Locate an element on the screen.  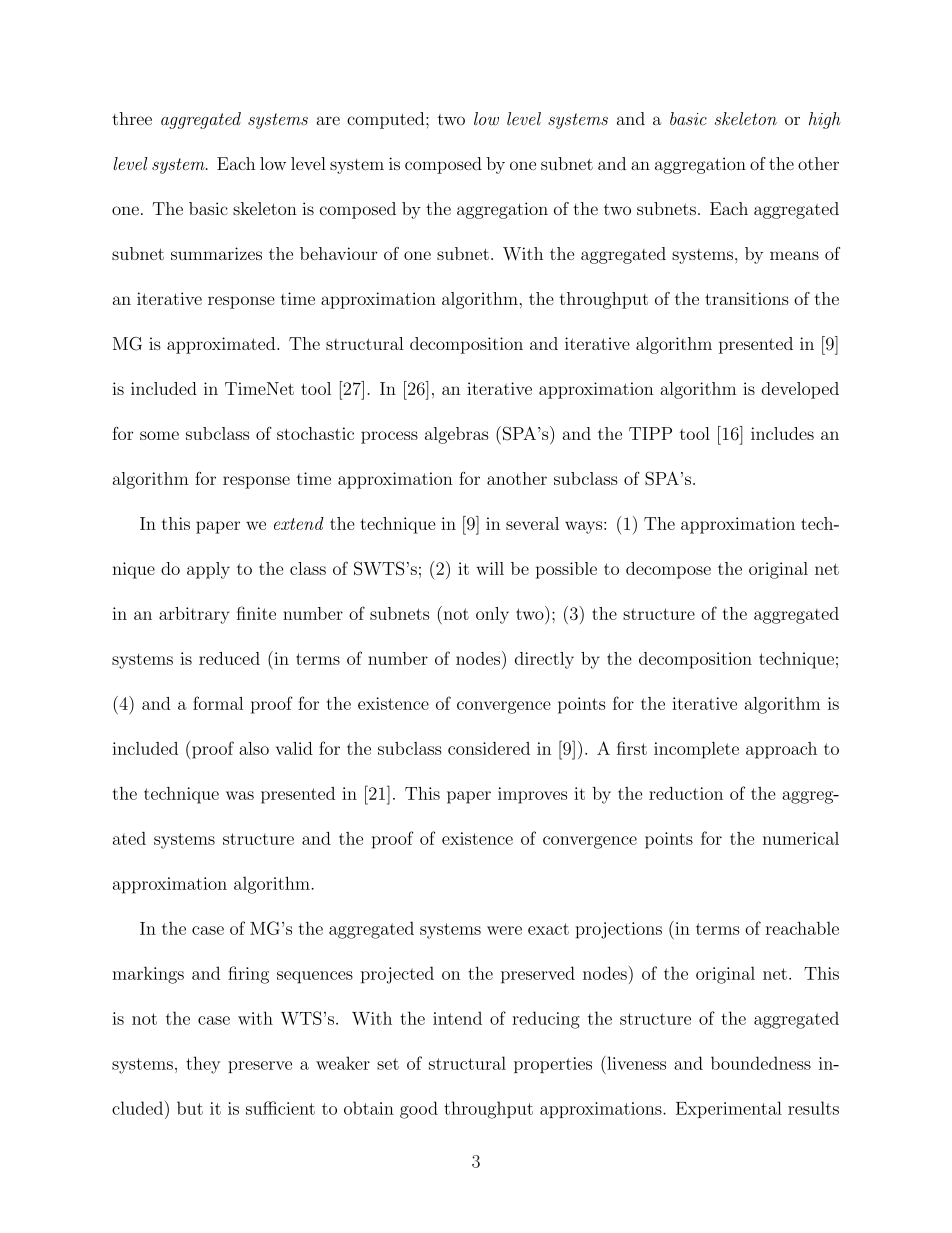
high is located at coordinates (825, 120).
